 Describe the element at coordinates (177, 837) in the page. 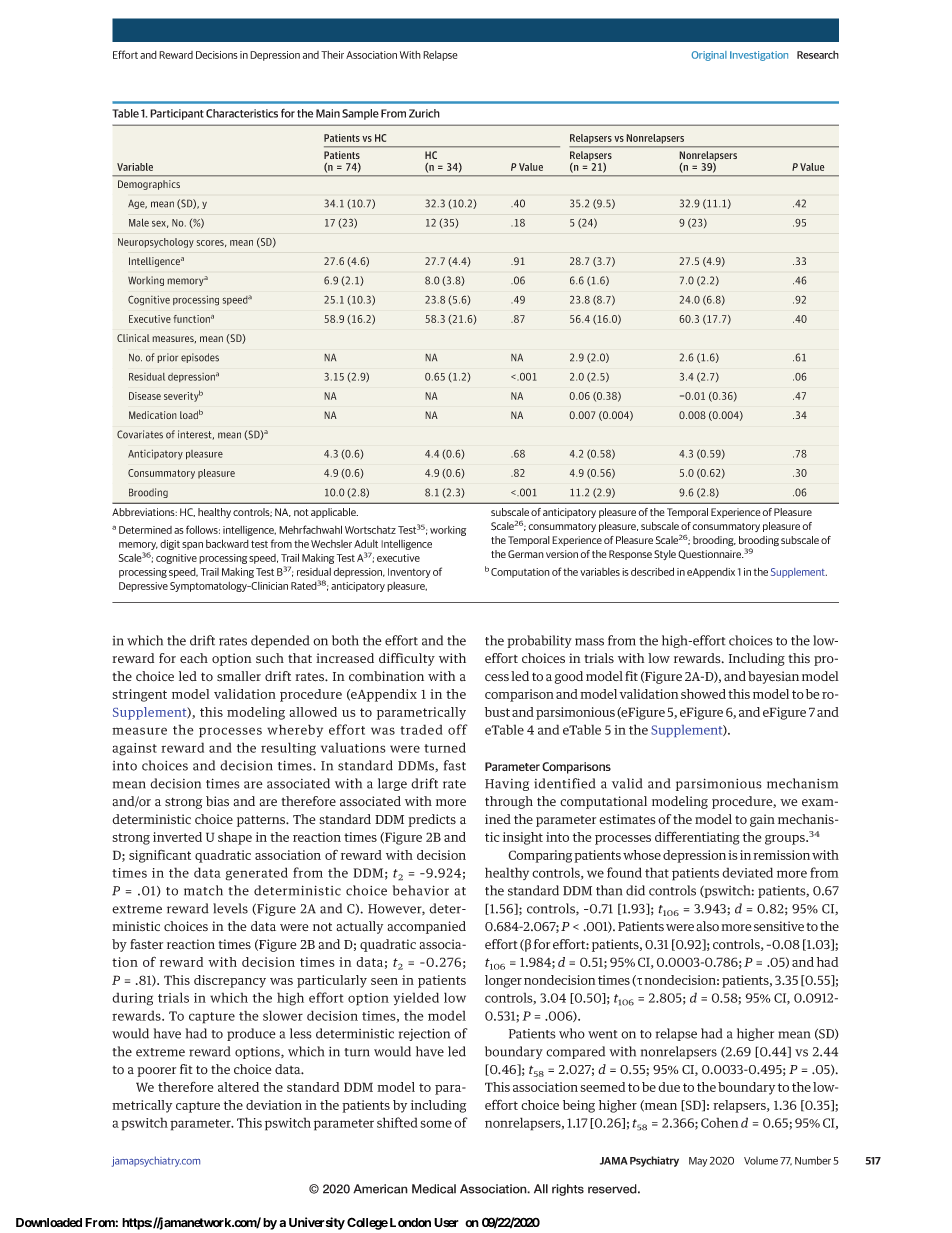

I see `inverted` at that location.
